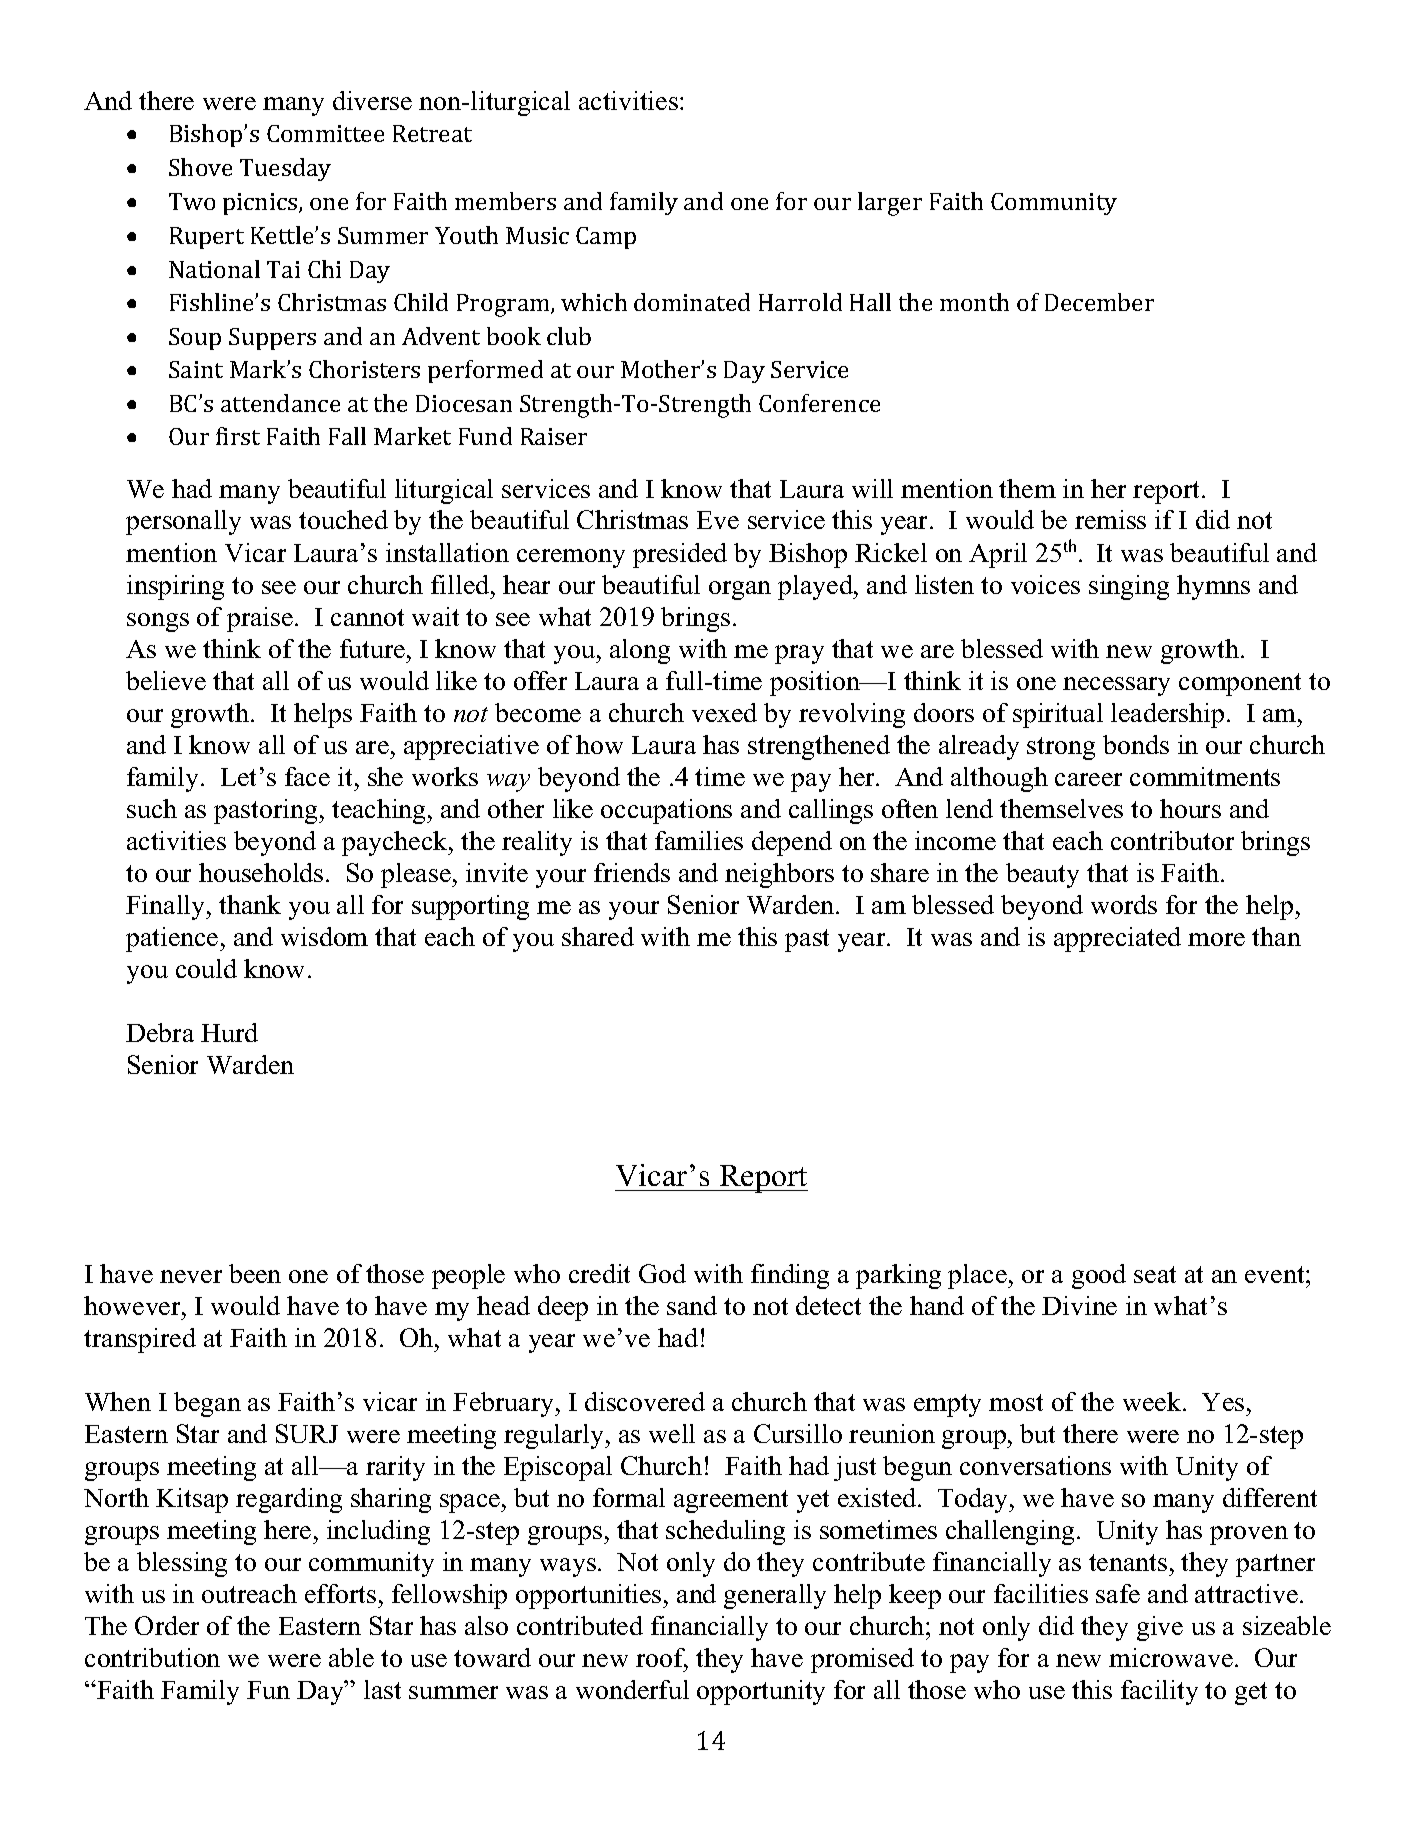  Describe the element at coordinates (632, 872) in the screenshot. I see `friends` at that location.
